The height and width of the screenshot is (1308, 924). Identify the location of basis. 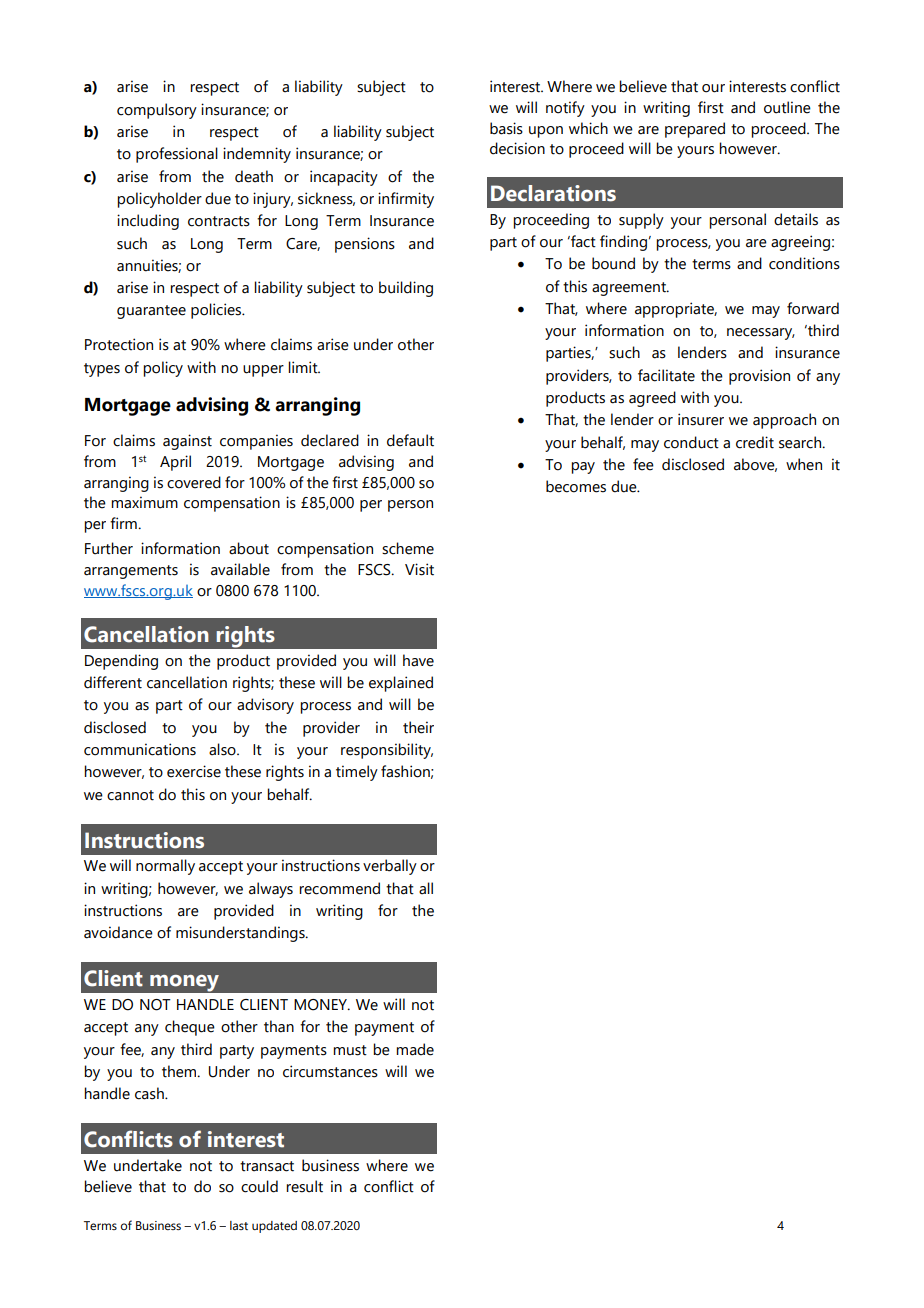
(506, 128).
